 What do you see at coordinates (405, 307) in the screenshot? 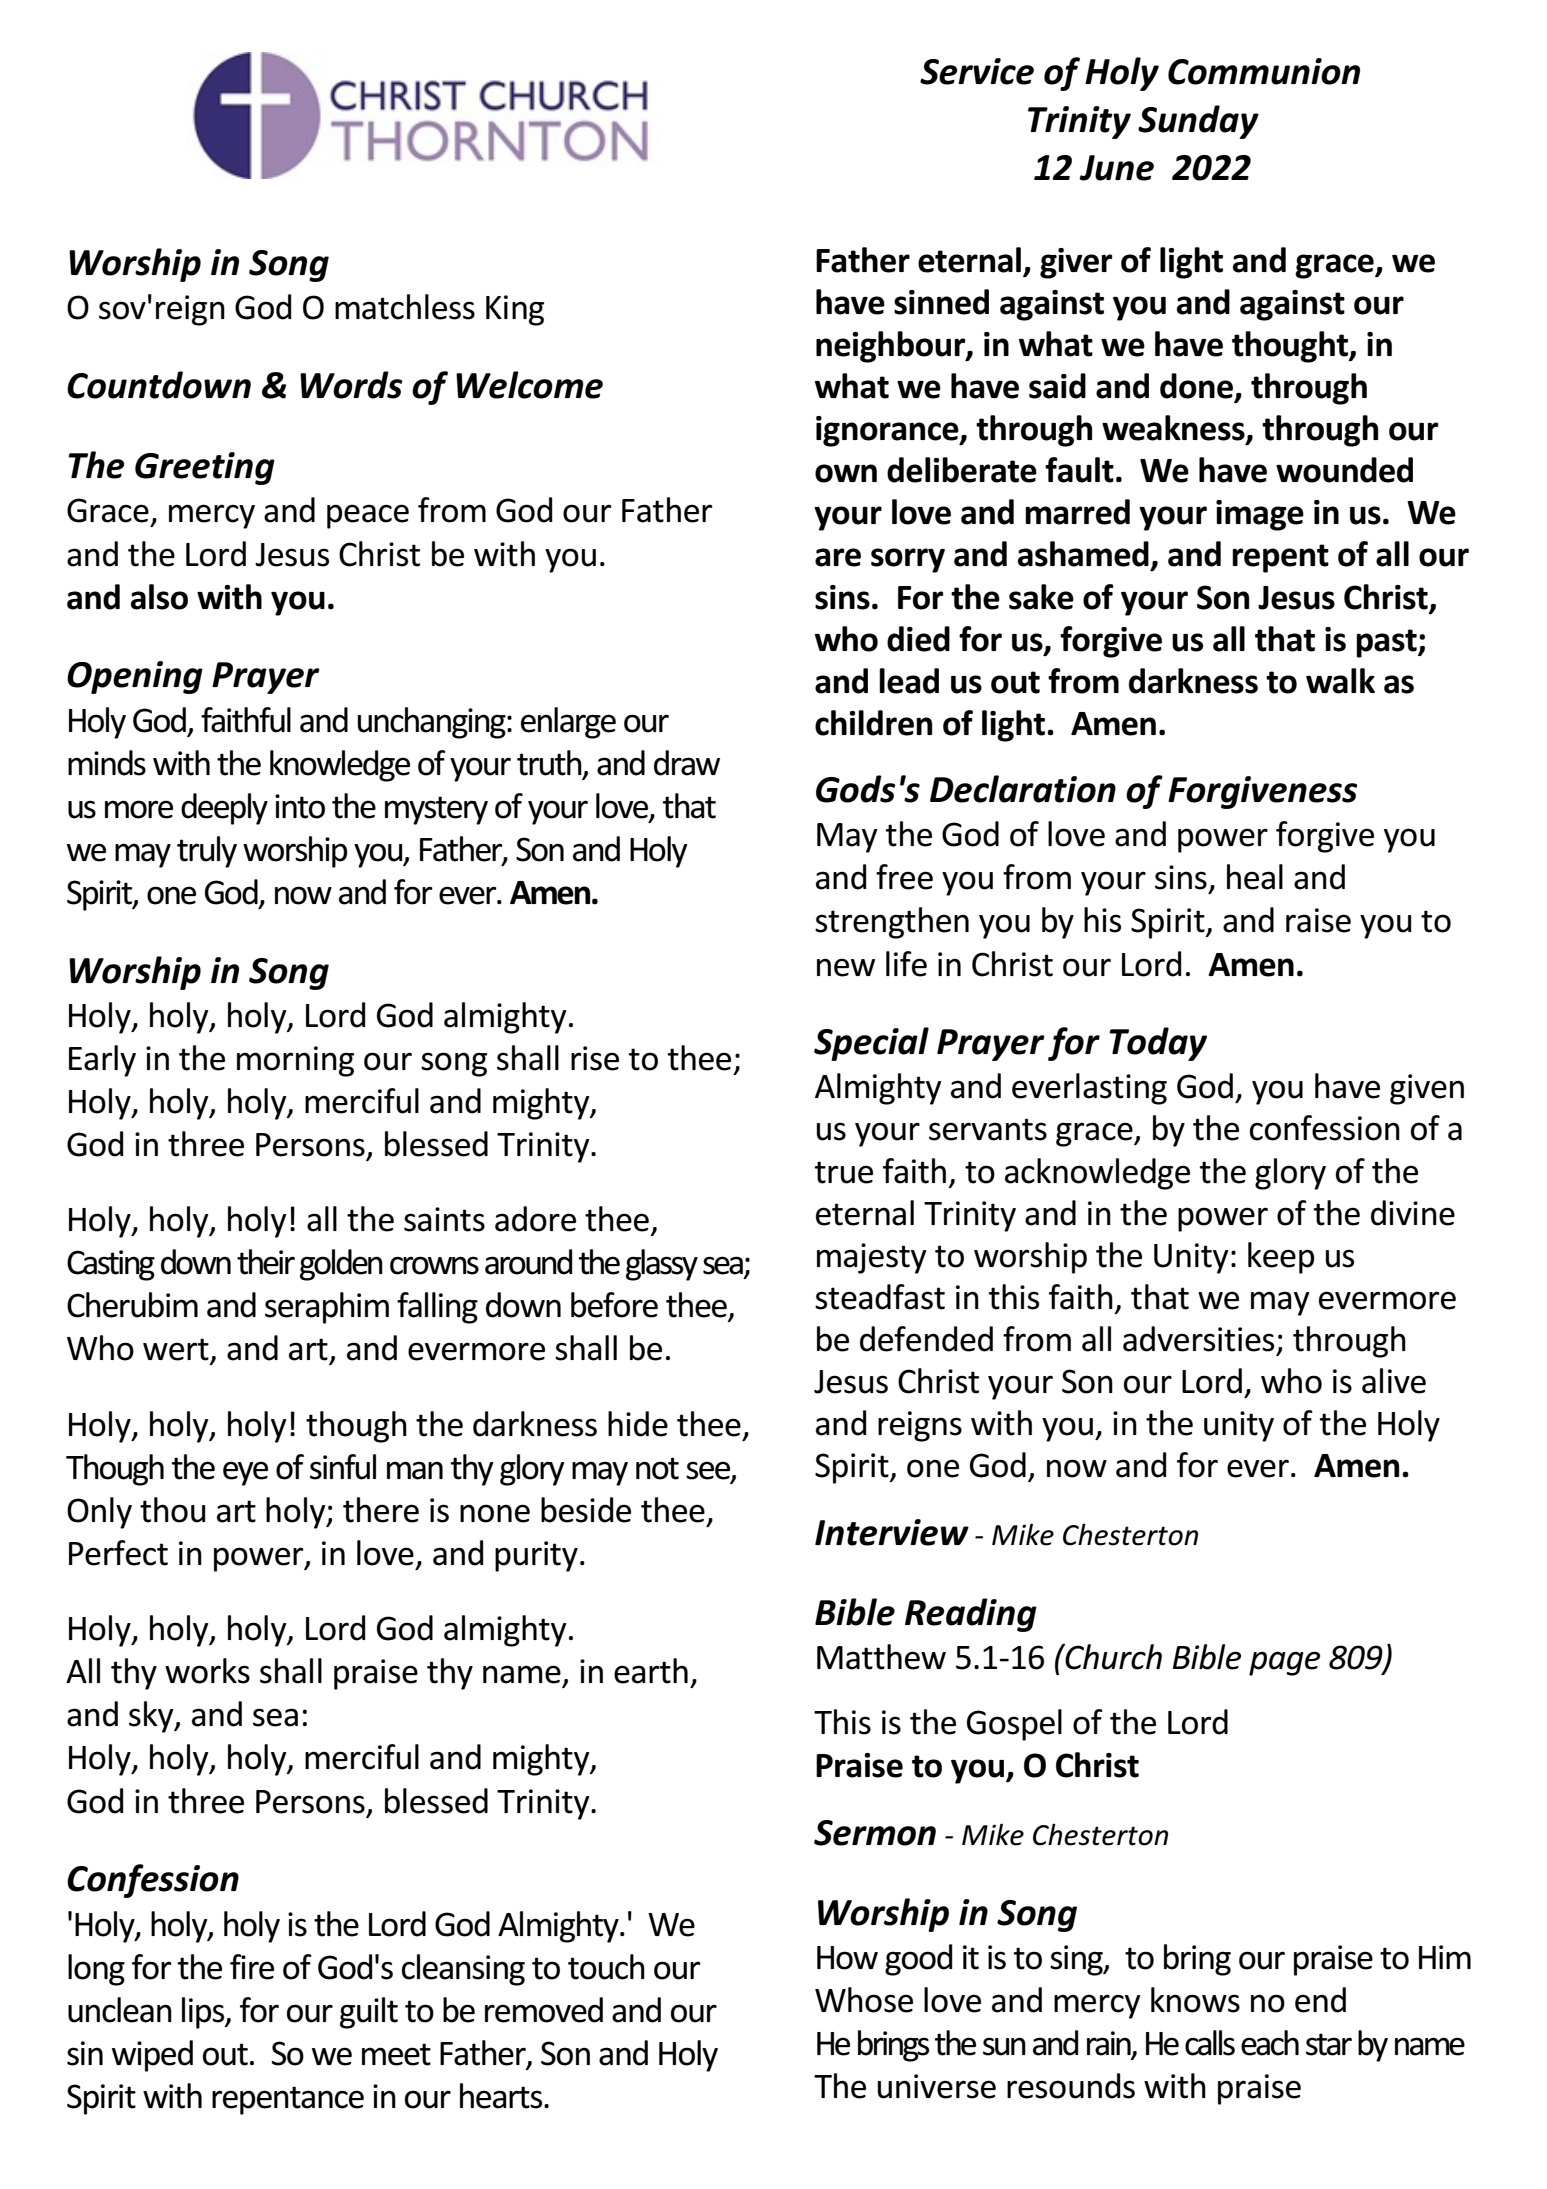
I see `matchless` at bounding box center [405, 307].
